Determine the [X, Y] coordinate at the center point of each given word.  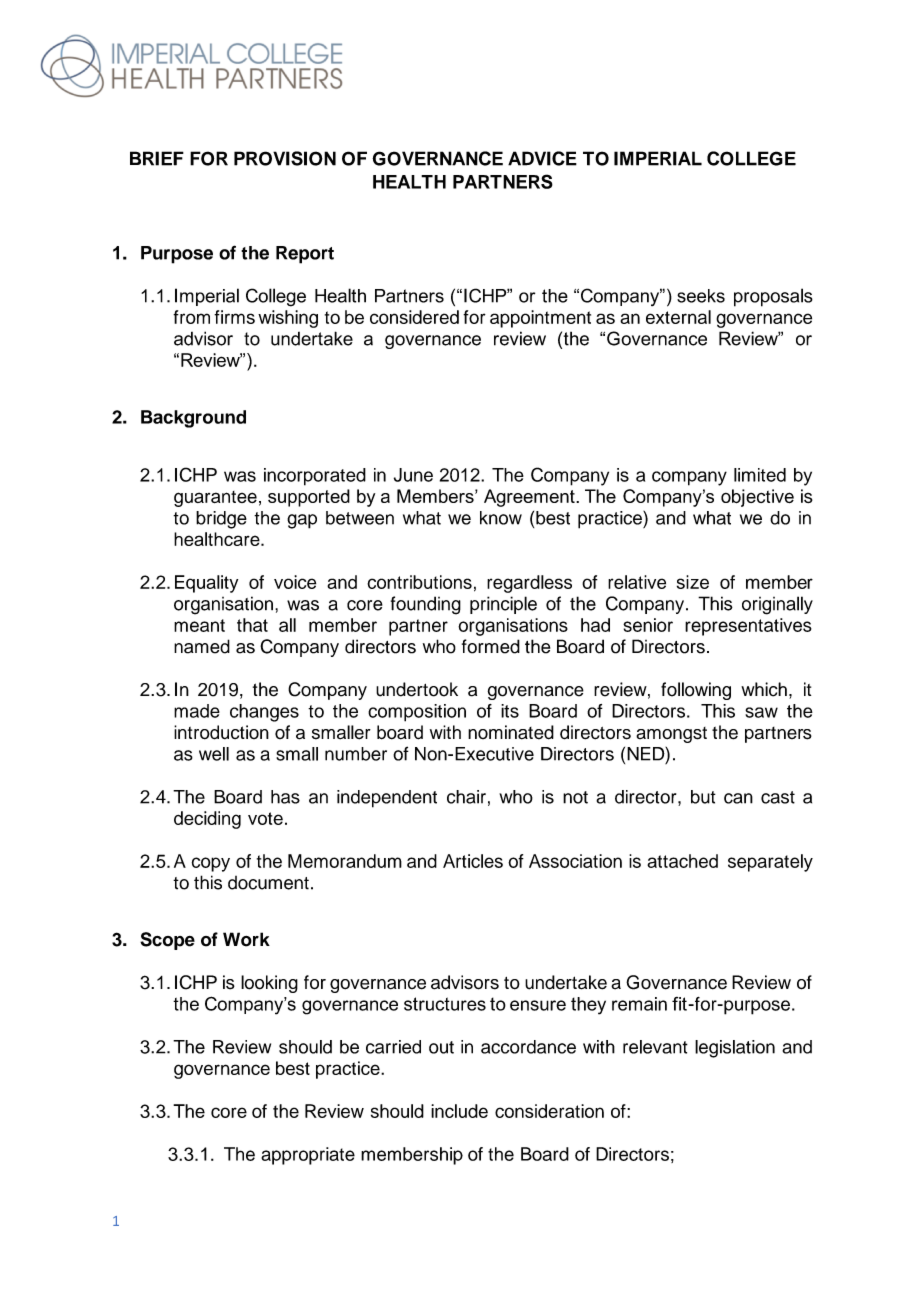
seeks [701, 296]
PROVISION [285, 158]
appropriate [308, 1156]
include [459, 1111]
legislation [735, 1049]
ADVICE [542, 158]
